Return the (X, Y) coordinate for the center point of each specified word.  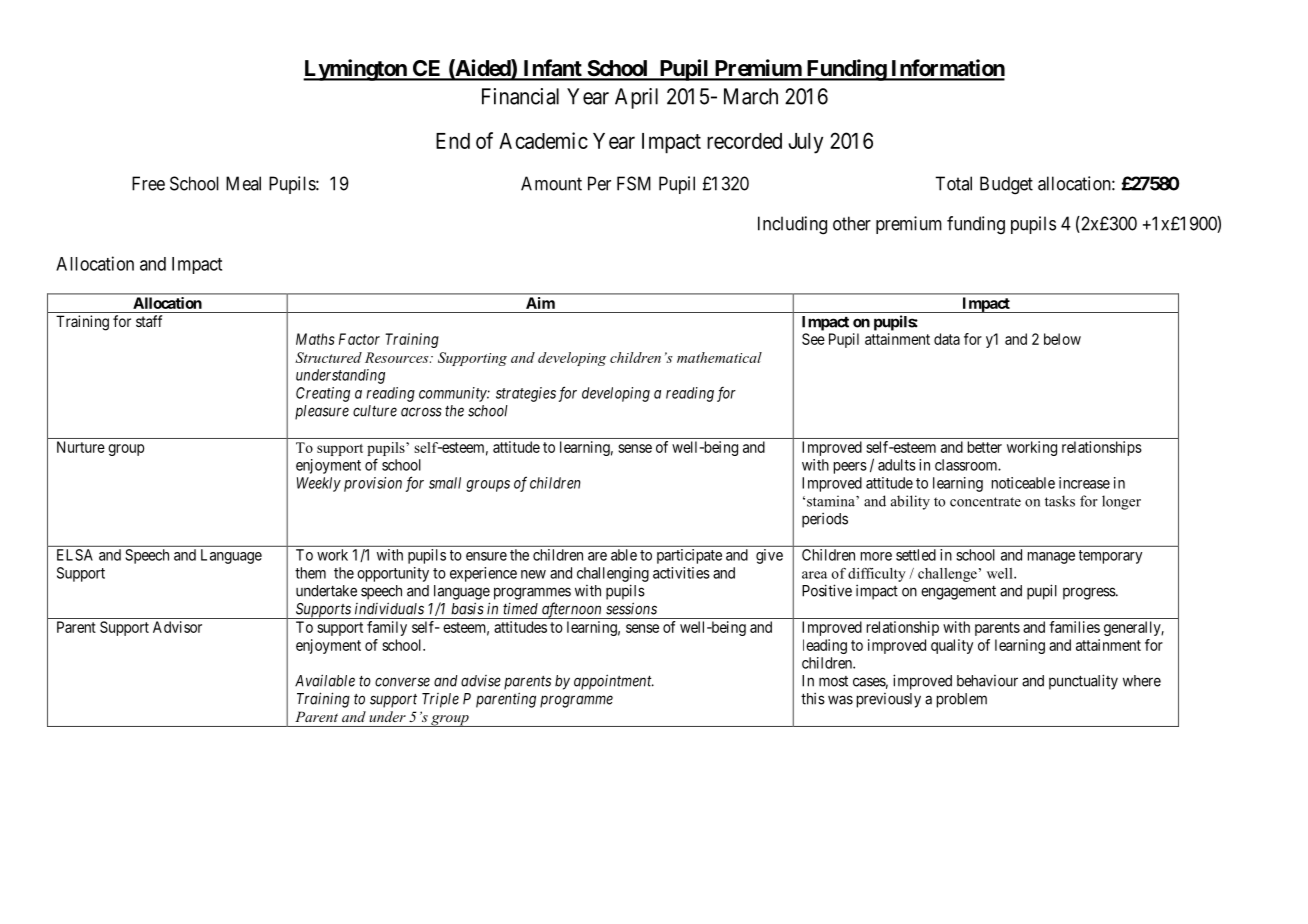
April (636, 98)
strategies (526, 394)
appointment (614, 682)
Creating (323, 394)
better (985, 447)
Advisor (177, 627)
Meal (243, 183)
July (805, 143)
